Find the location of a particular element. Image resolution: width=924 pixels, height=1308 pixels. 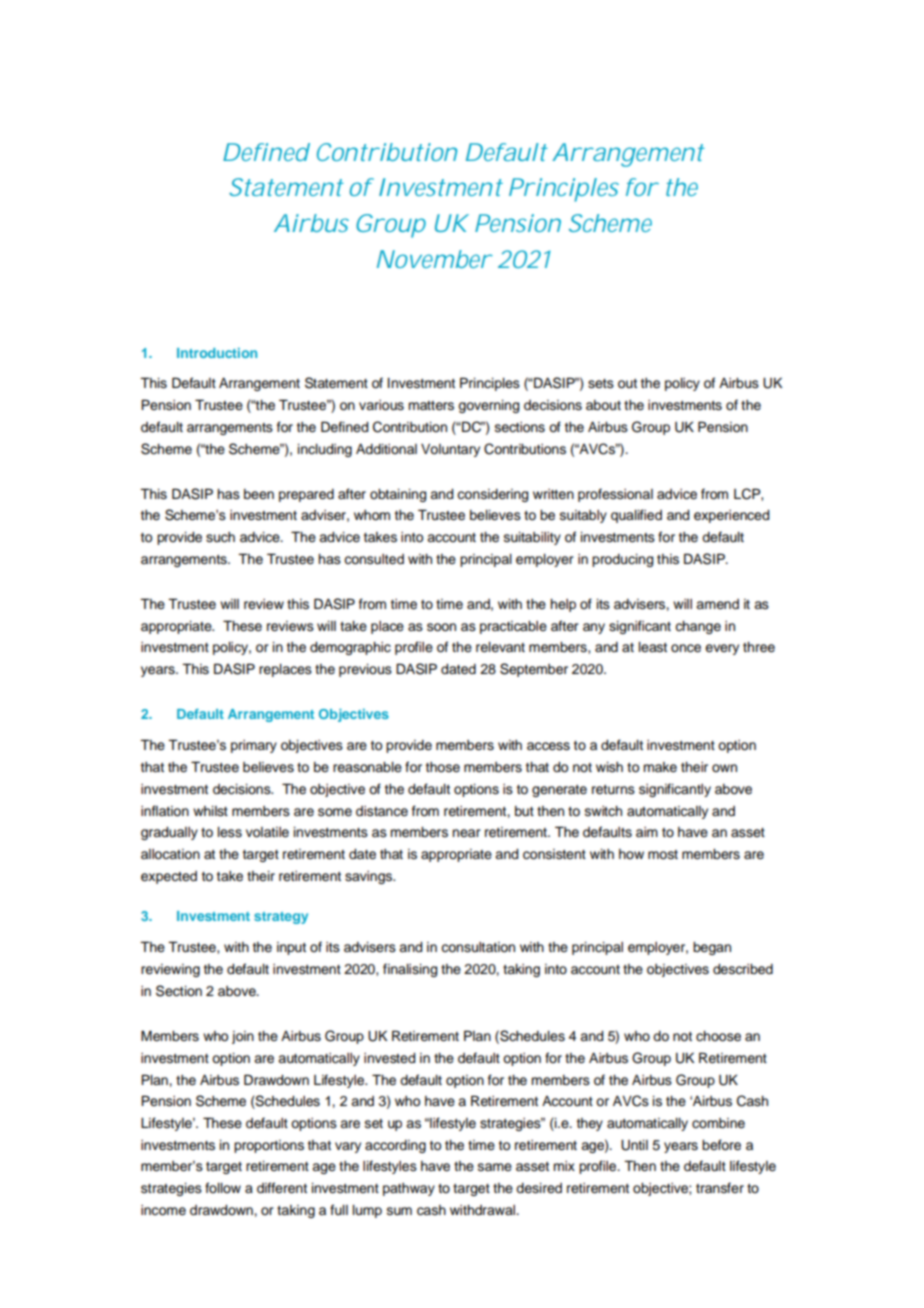

such is located at coordinates (220, 537).
